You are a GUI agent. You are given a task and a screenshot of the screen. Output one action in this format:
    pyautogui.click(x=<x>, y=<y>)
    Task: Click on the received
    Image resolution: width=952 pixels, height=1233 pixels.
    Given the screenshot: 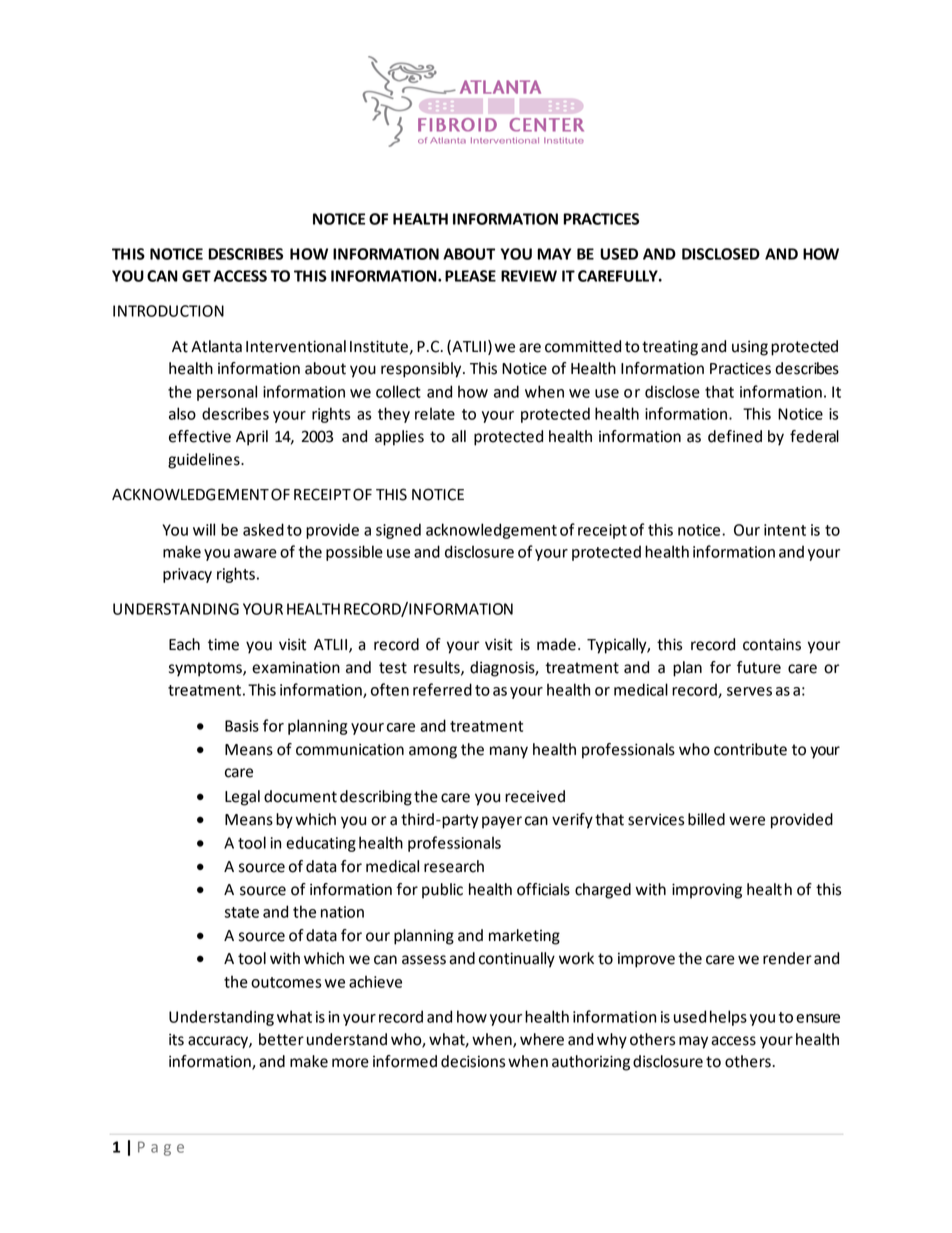 What is the action you would take?
    pyautogui.click(x=535, y=796)
